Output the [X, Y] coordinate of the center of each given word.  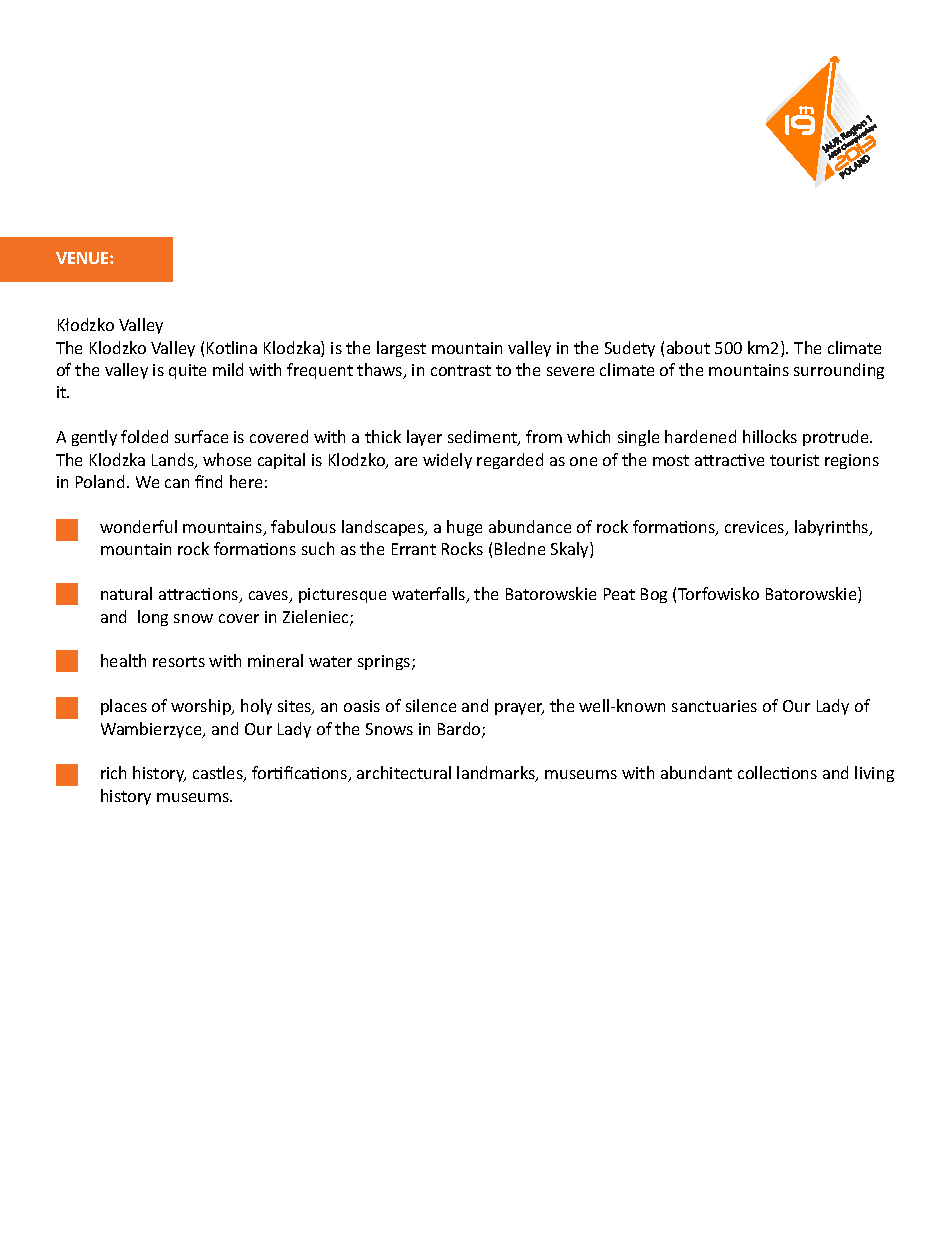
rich [113, 772]
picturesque [342, 595]
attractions [200, 595]
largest [401, 349]
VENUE [83, 258]
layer [424, 438]
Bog [654, 595]
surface [201, 436]
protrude [837, 438]
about [688, 347]
